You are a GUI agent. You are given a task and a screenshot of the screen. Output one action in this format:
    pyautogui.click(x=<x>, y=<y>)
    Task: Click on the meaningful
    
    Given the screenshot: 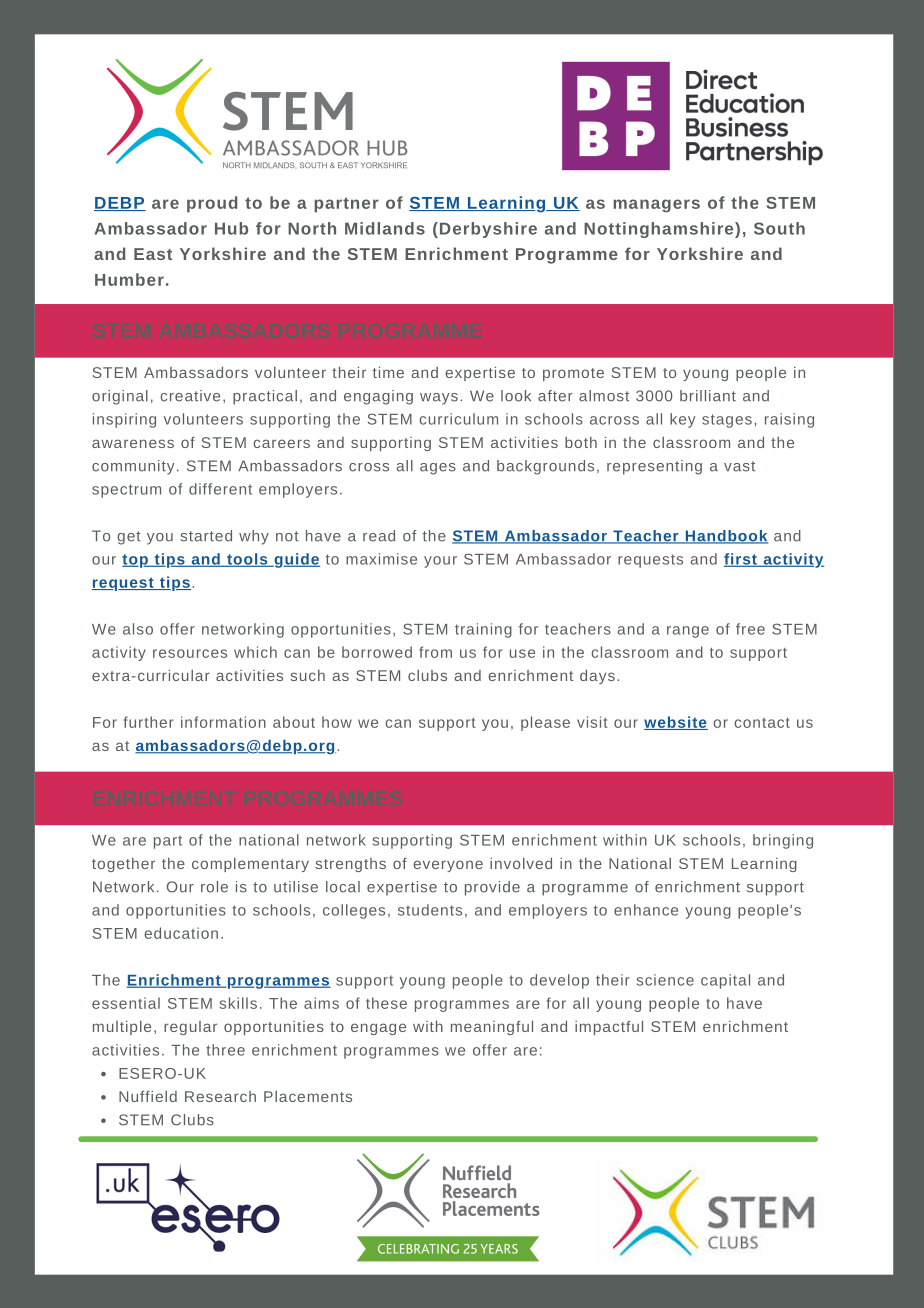 What is the action you would take?
    pyautogui.click(x=492, y=1028)
